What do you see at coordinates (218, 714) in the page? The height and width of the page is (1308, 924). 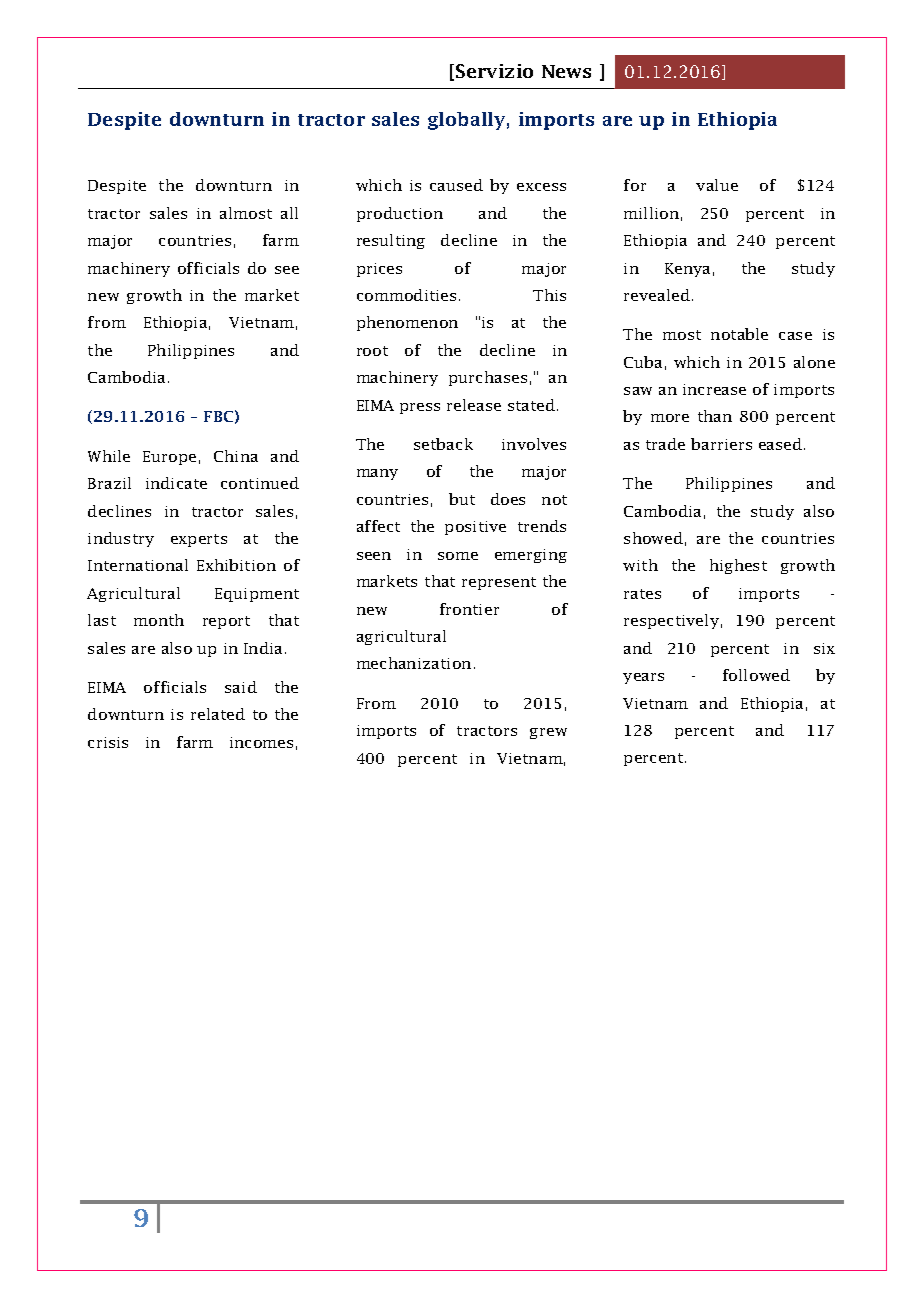 I see `related` at bounding box center [218, 714].
